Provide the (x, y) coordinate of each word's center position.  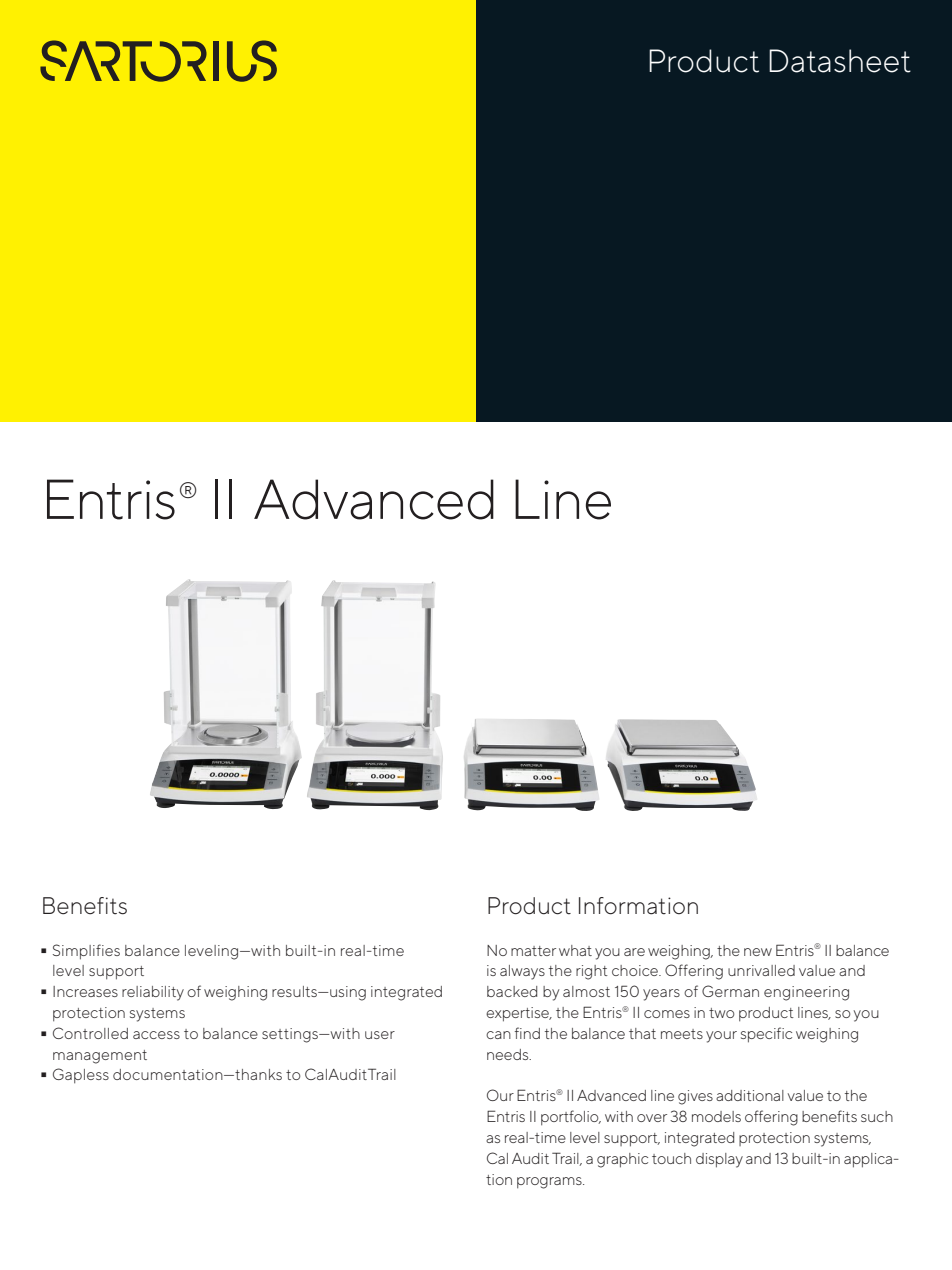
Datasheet (840, 61)
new (758, 952)
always (522, 972)
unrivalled (761, 970)
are (634, 952)
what (575, 950)
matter (533, 951)
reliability (153, 993)
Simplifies (86, 952)
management (100, 1057)
